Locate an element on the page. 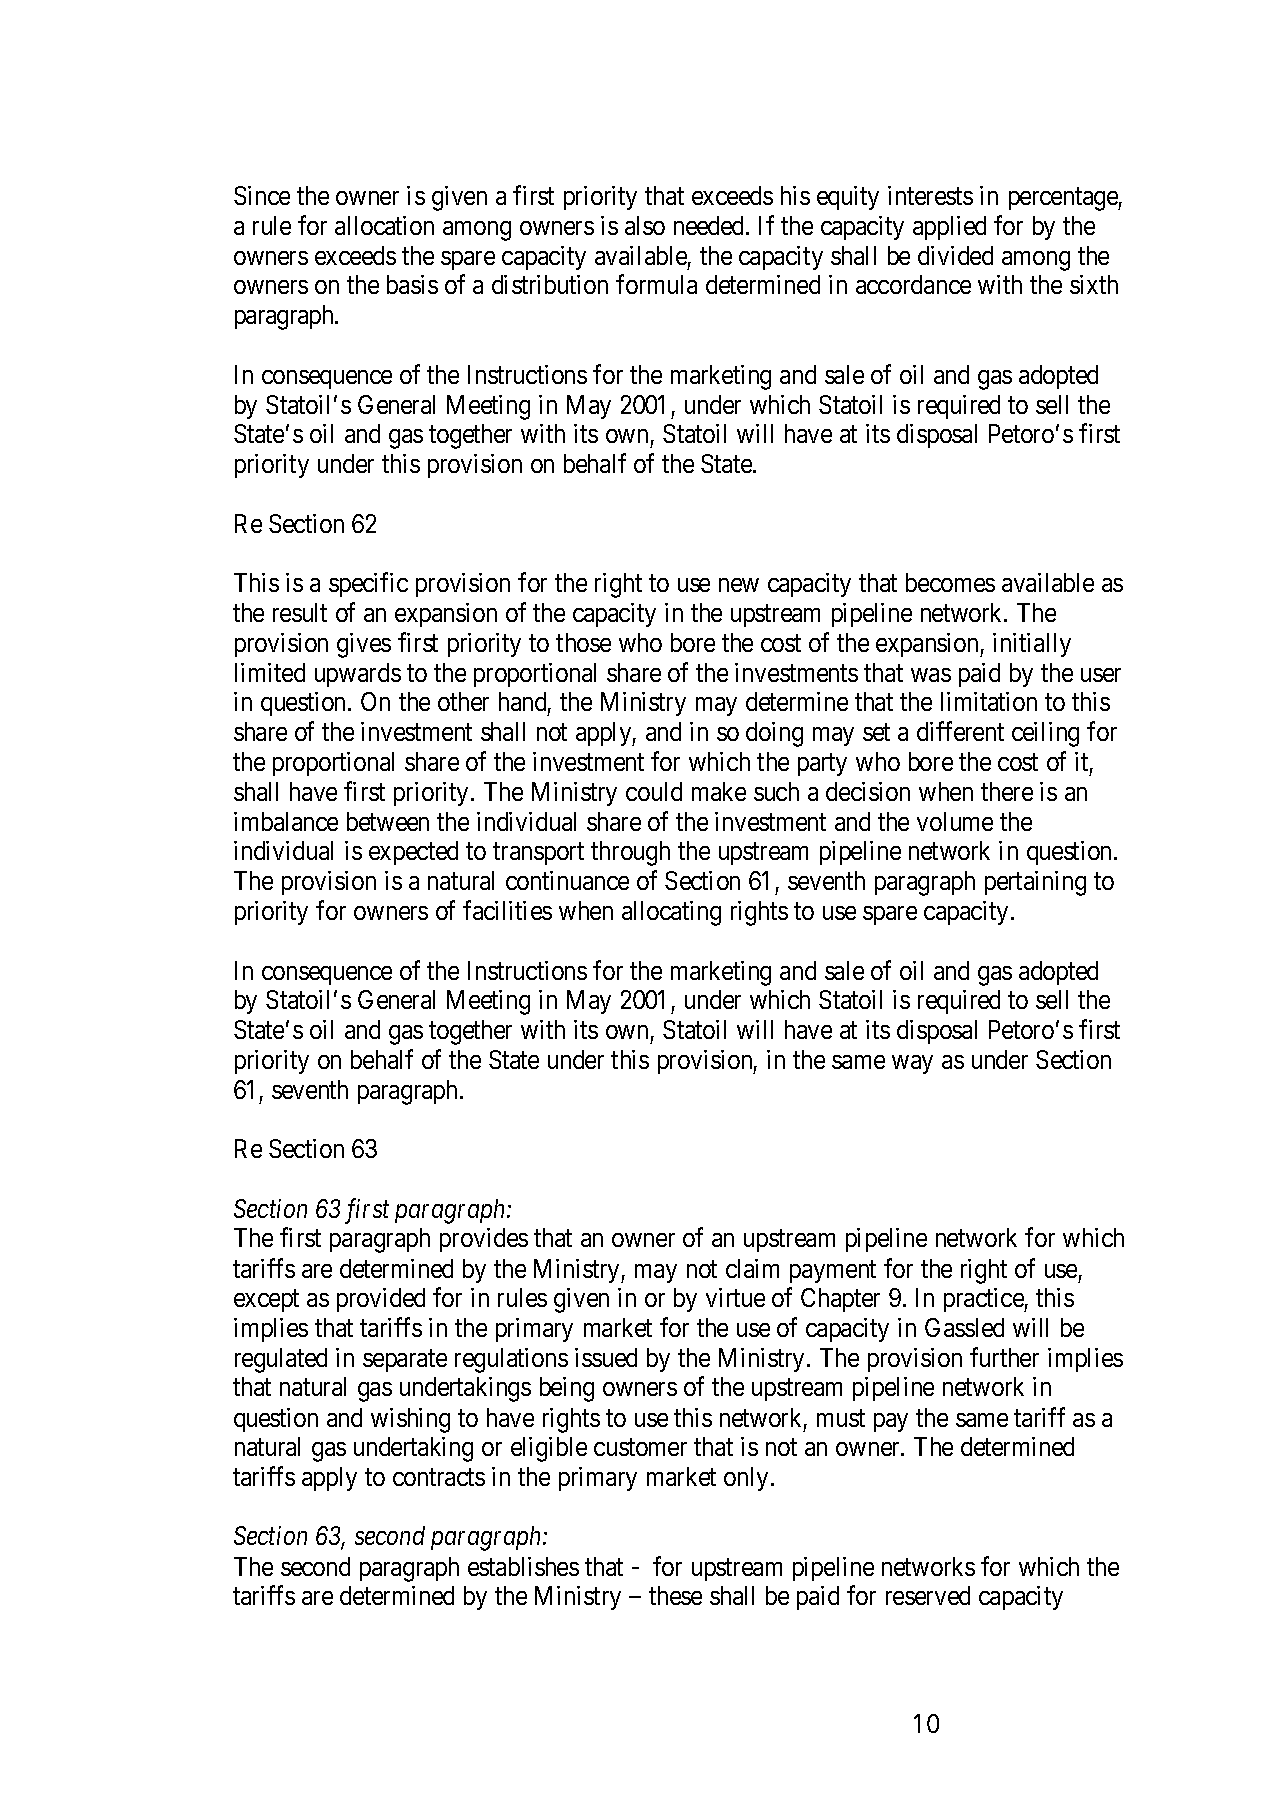 The height and width of the document is (1818, 1287). contracts is located at coordinates (439, 1477).
